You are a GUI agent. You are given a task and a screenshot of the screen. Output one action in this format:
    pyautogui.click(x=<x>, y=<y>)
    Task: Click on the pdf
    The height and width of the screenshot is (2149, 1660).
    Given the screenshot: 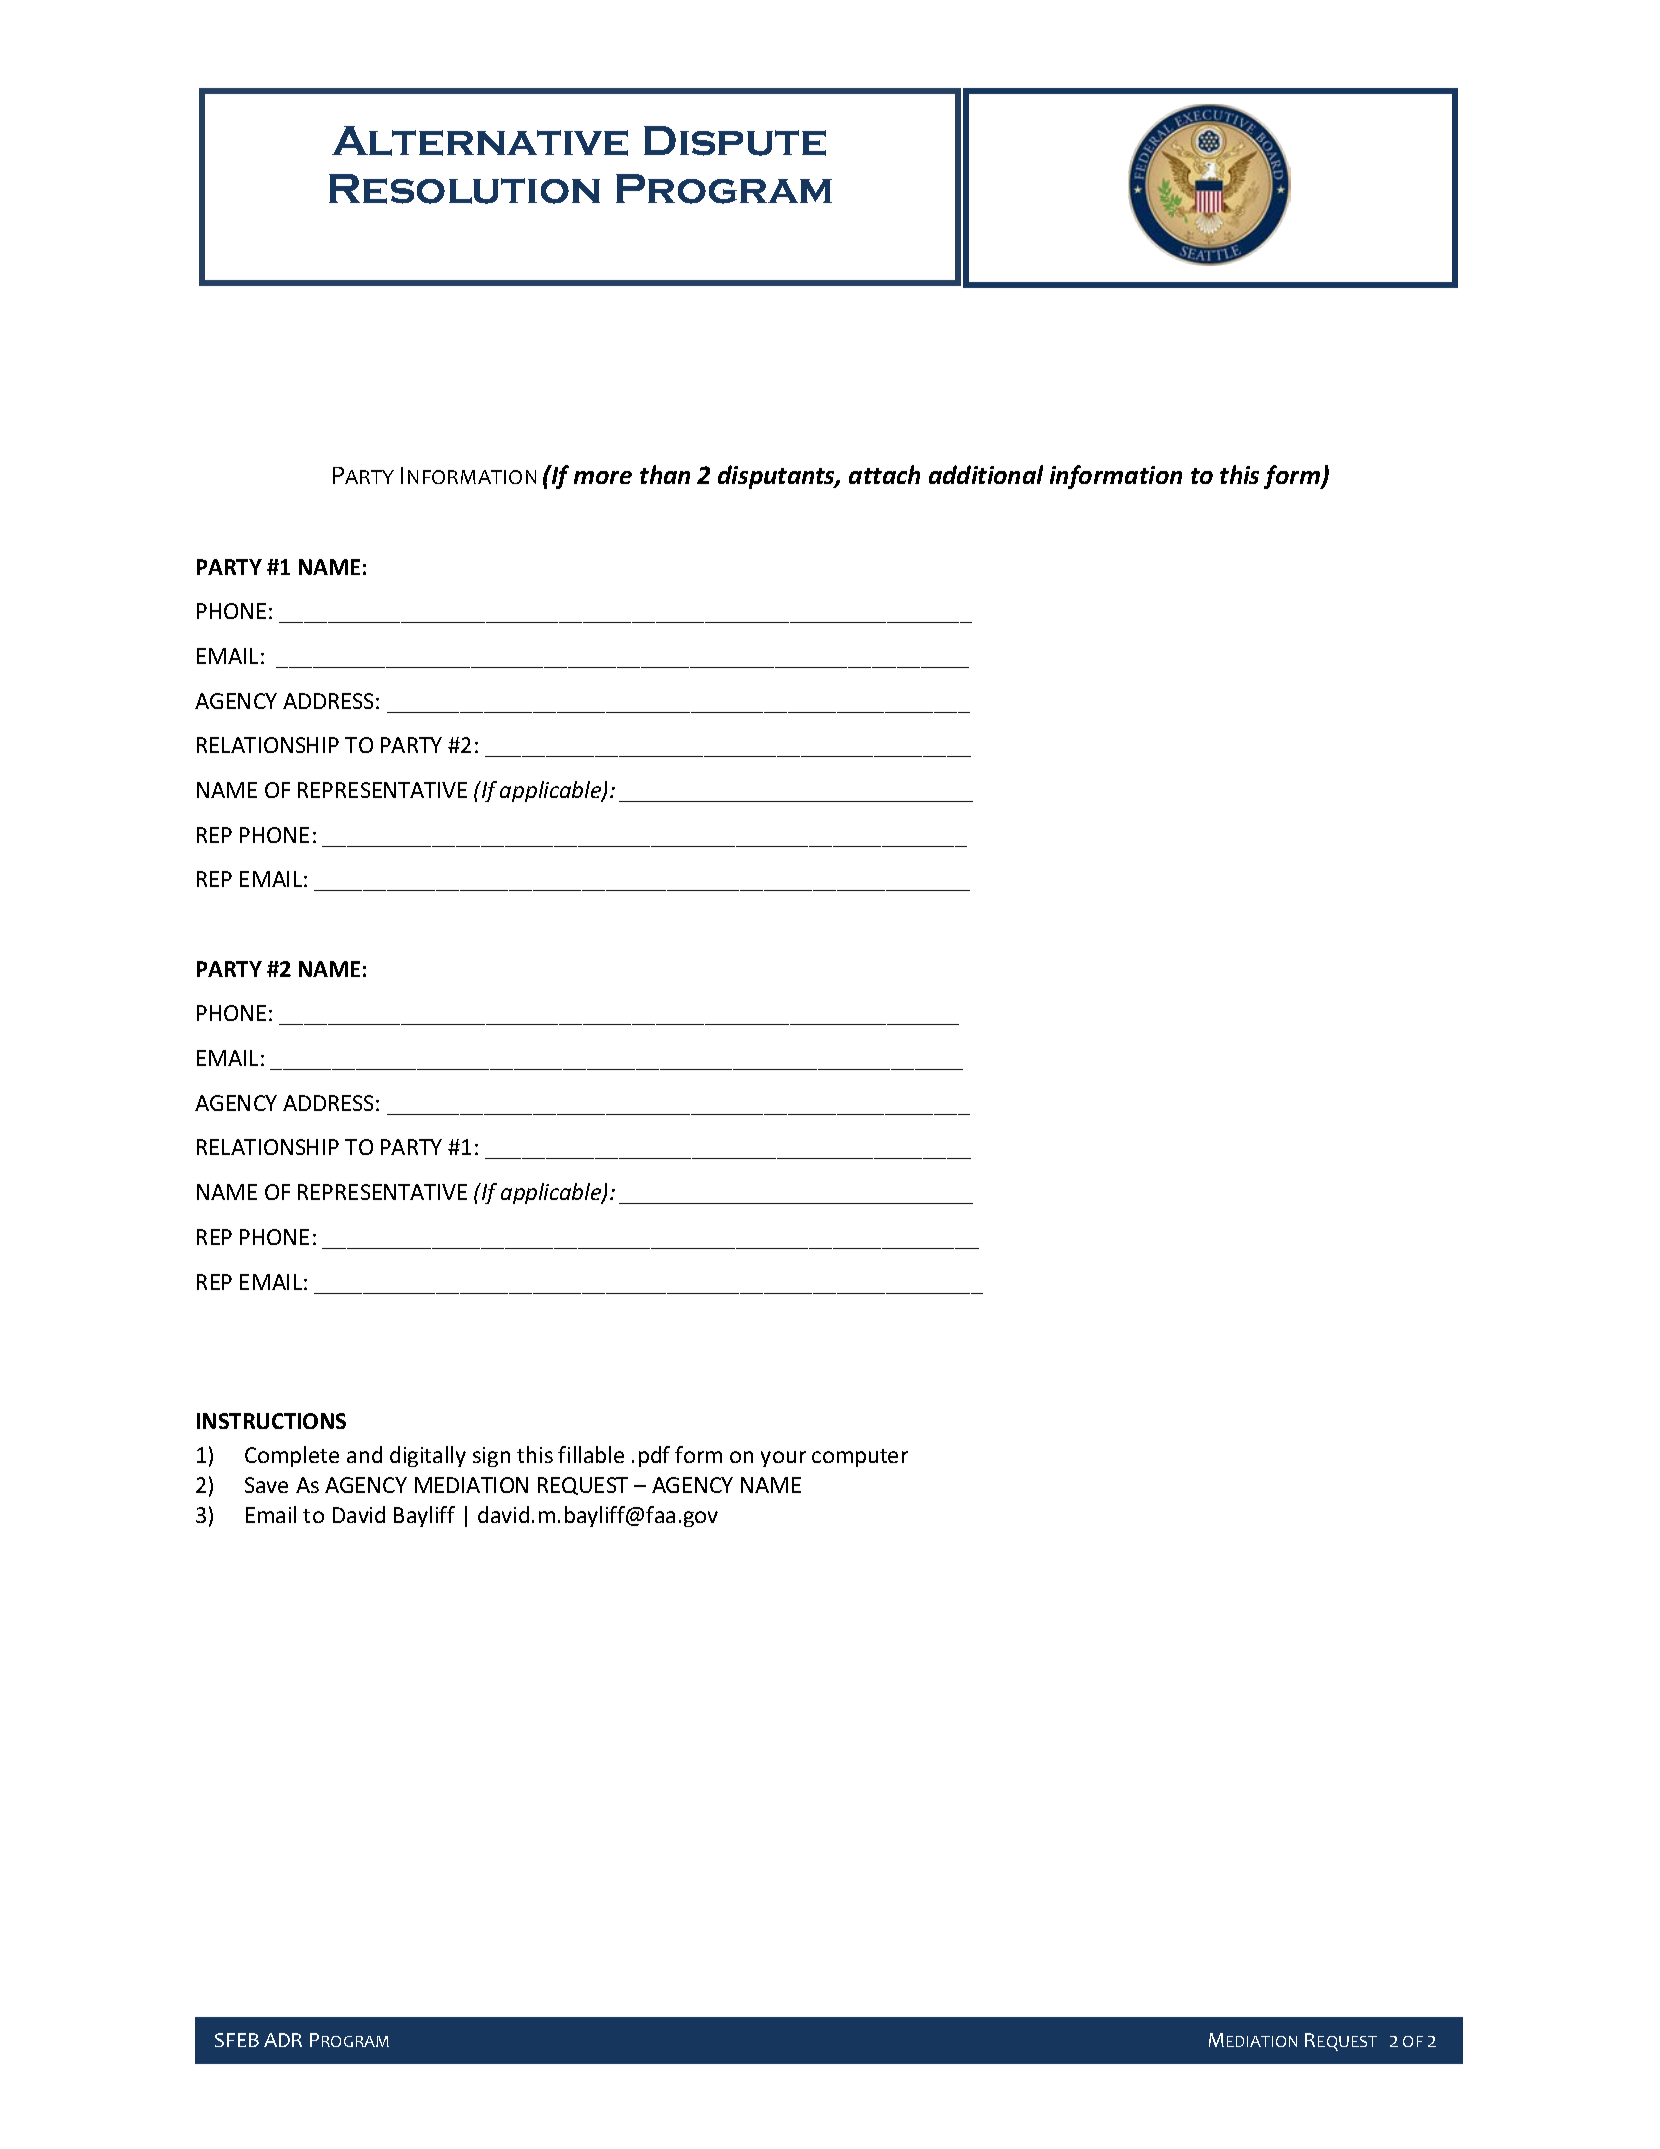 What is the action you would take?
    pyautogui.click(x=654, y=1456)
